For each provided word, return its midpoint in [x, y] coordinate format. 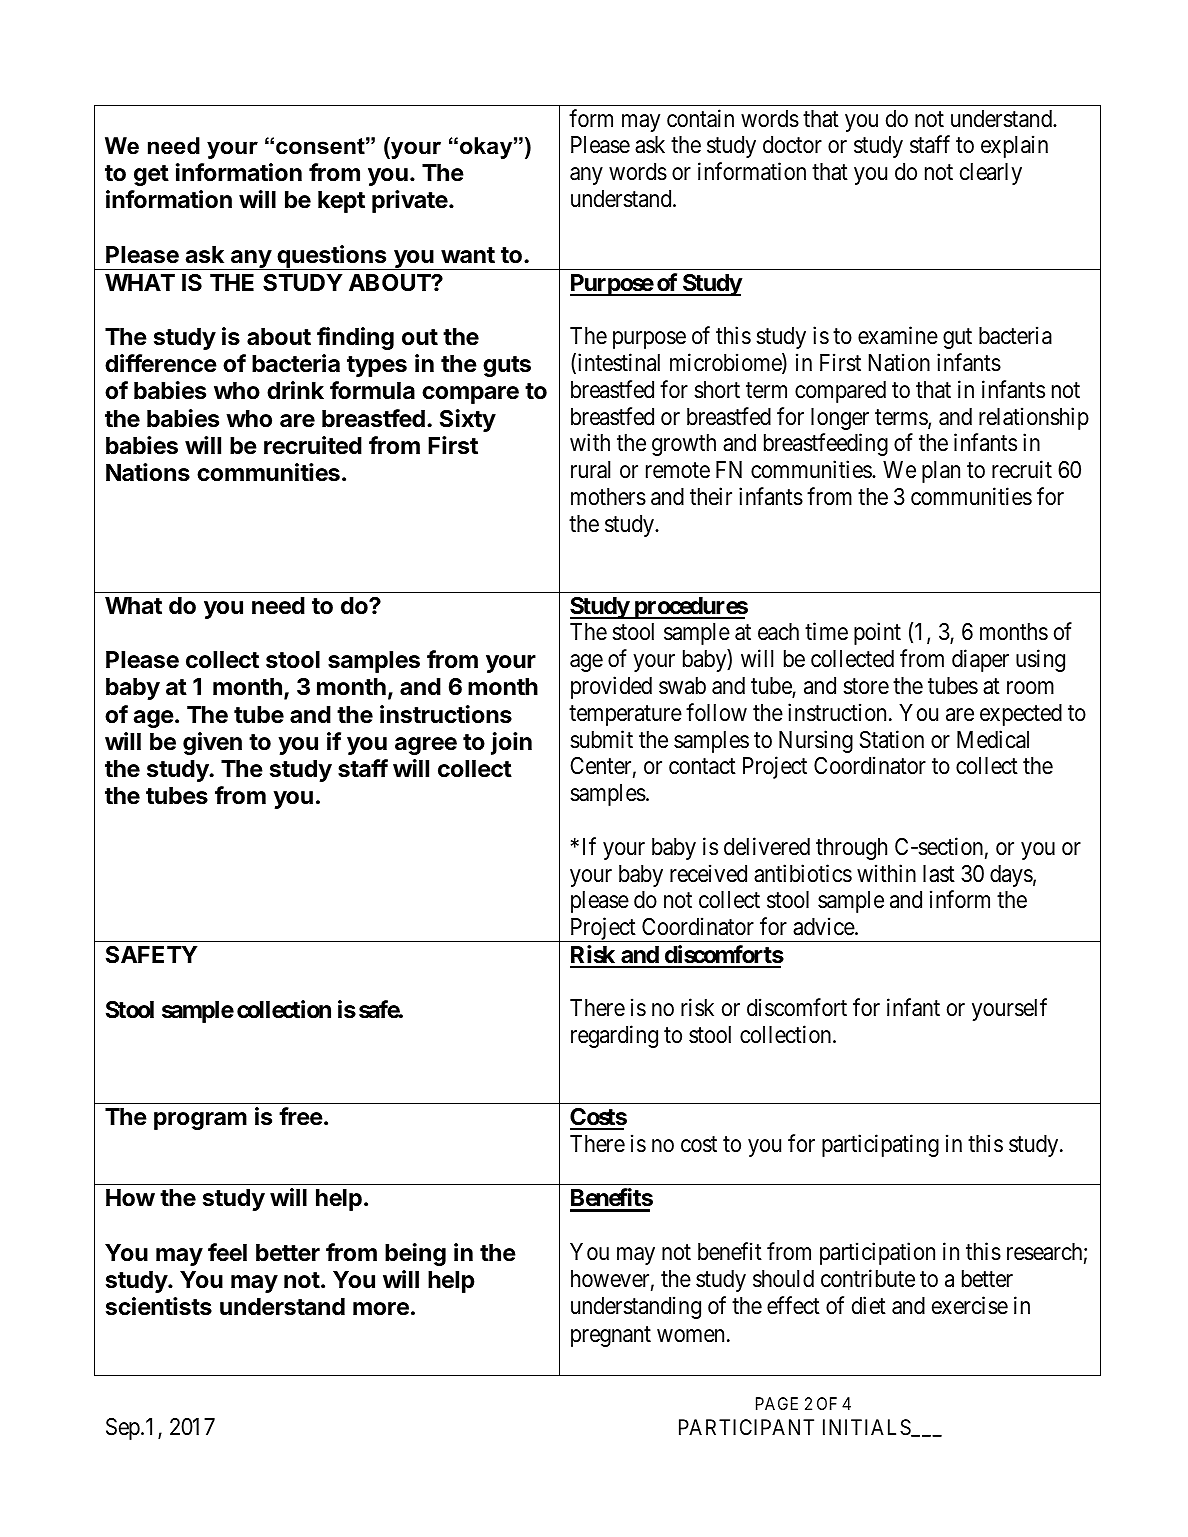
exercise [970, 1305]
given [212, 743]
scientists [159, 1306]
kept [341, 202]
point [877, 634]
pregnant [611, 1336]
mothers [608, 497]
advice [824, 926]
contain [700, 118]
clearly [991, 174]
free [301, 1116]
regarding [614, 1036]
